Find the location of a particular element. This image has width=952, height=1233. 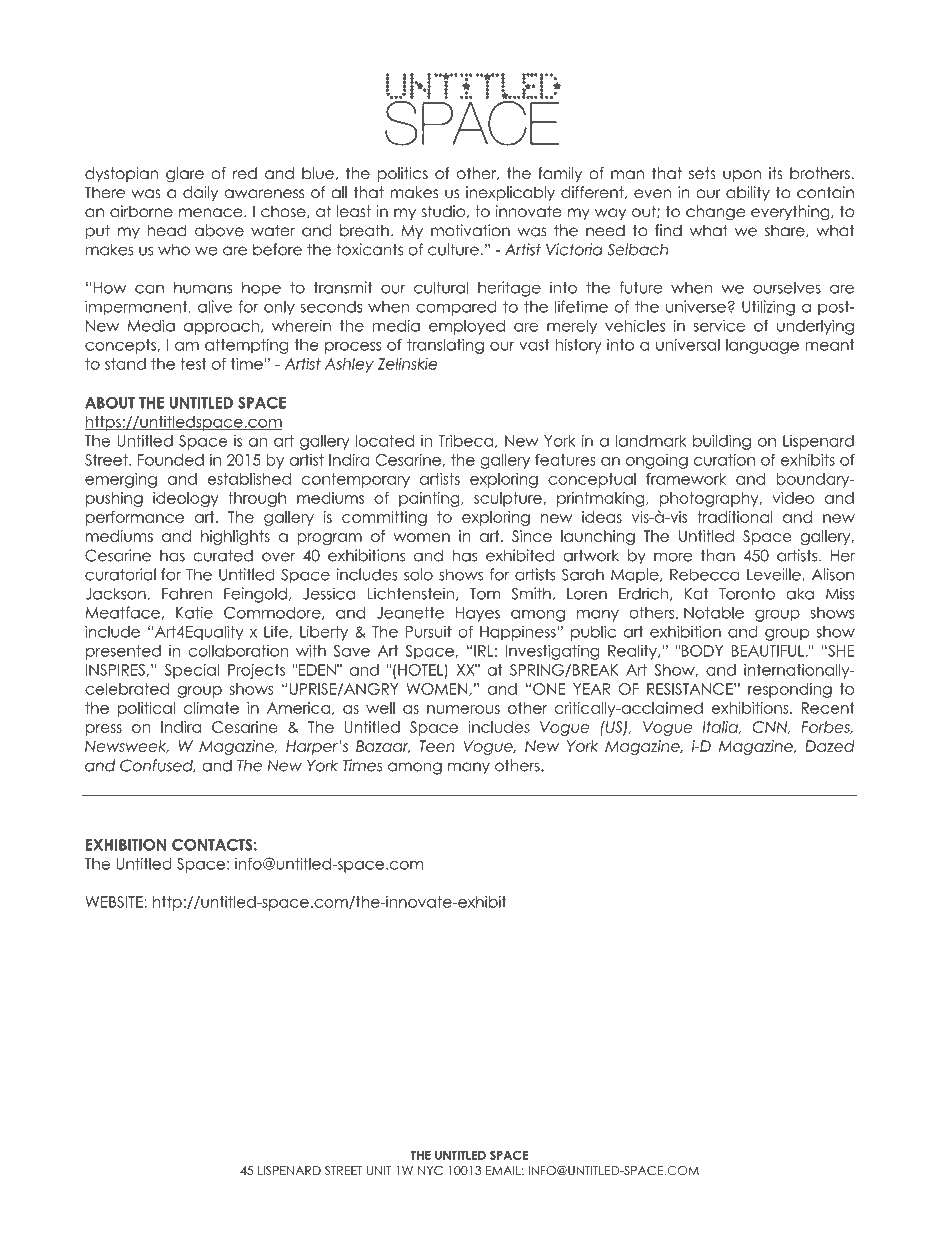

Teen is located at coordinates (437, 746).
